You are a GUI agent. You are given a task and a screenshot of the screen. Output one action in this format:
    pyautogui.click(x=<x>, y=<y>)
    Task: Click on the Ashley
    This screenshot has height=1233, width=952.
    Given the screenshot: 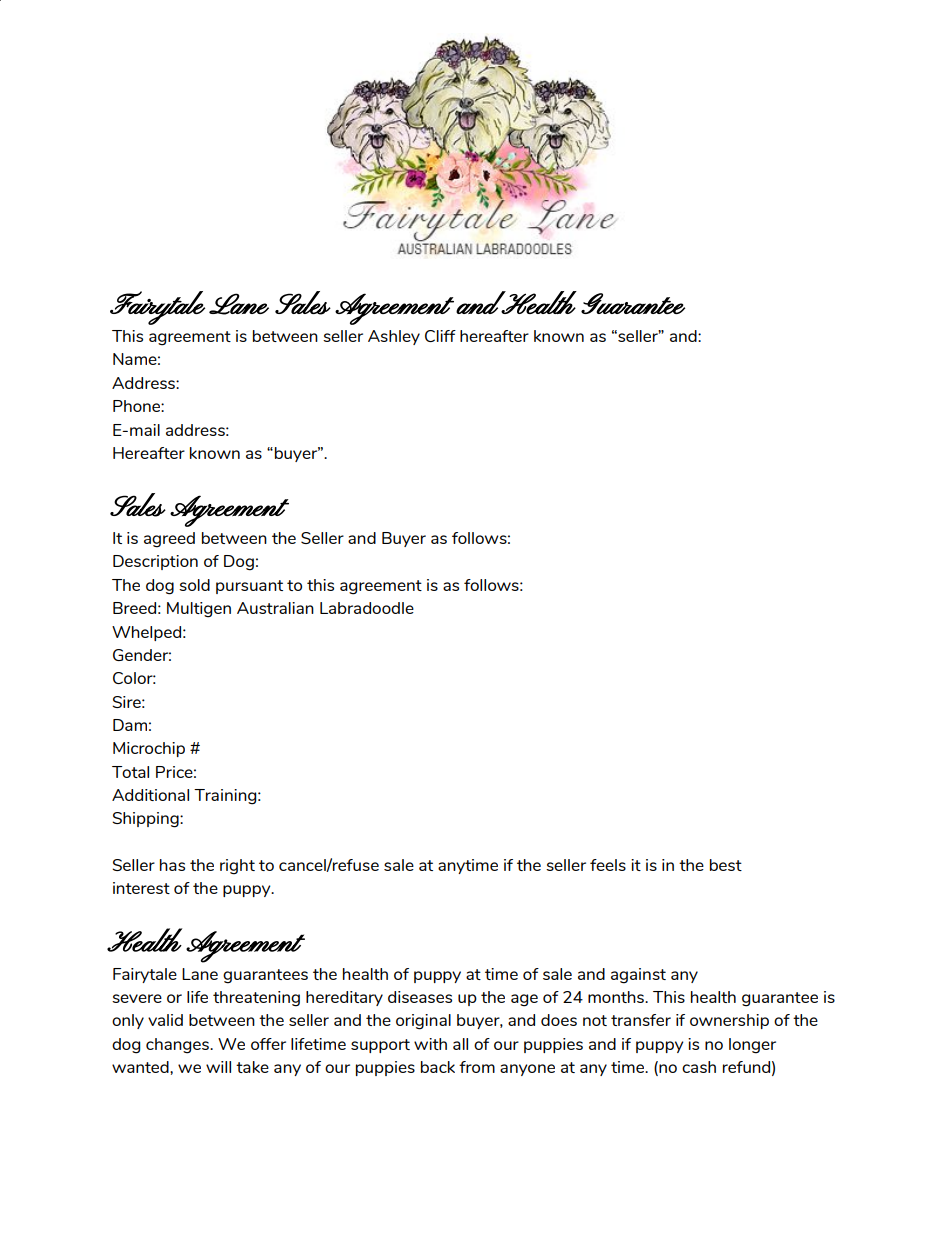 What is the action you would take?
    pyautogui.click(x=394, y=337)
